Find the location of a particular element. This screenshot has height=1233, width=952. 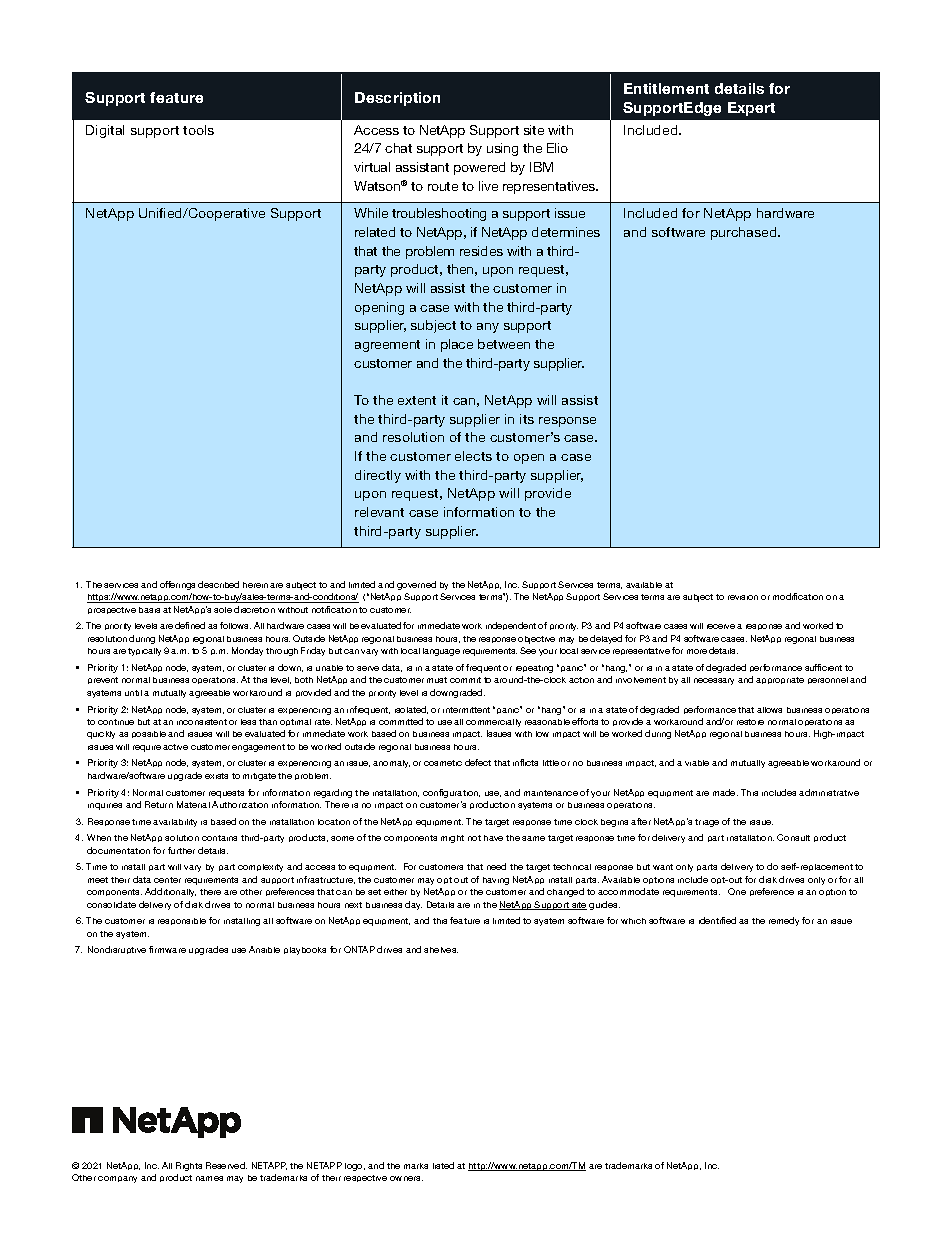

Rights is located at coordinates (189, 1166).
